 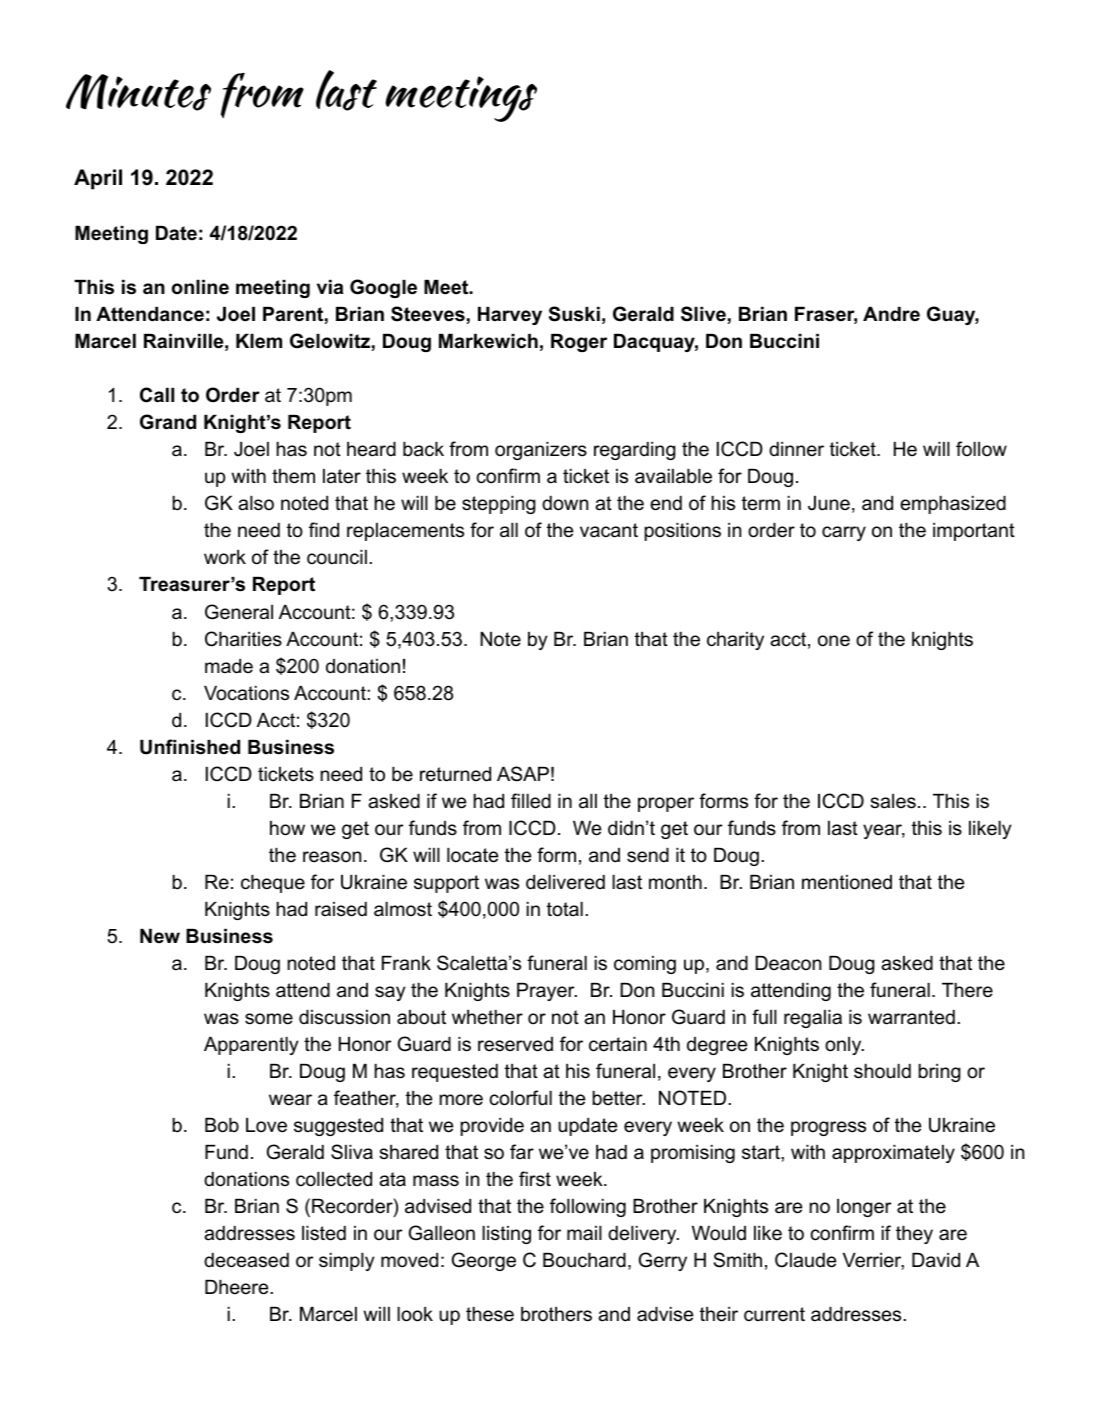 I want to click on cheque, so click(x=273, y=884).
